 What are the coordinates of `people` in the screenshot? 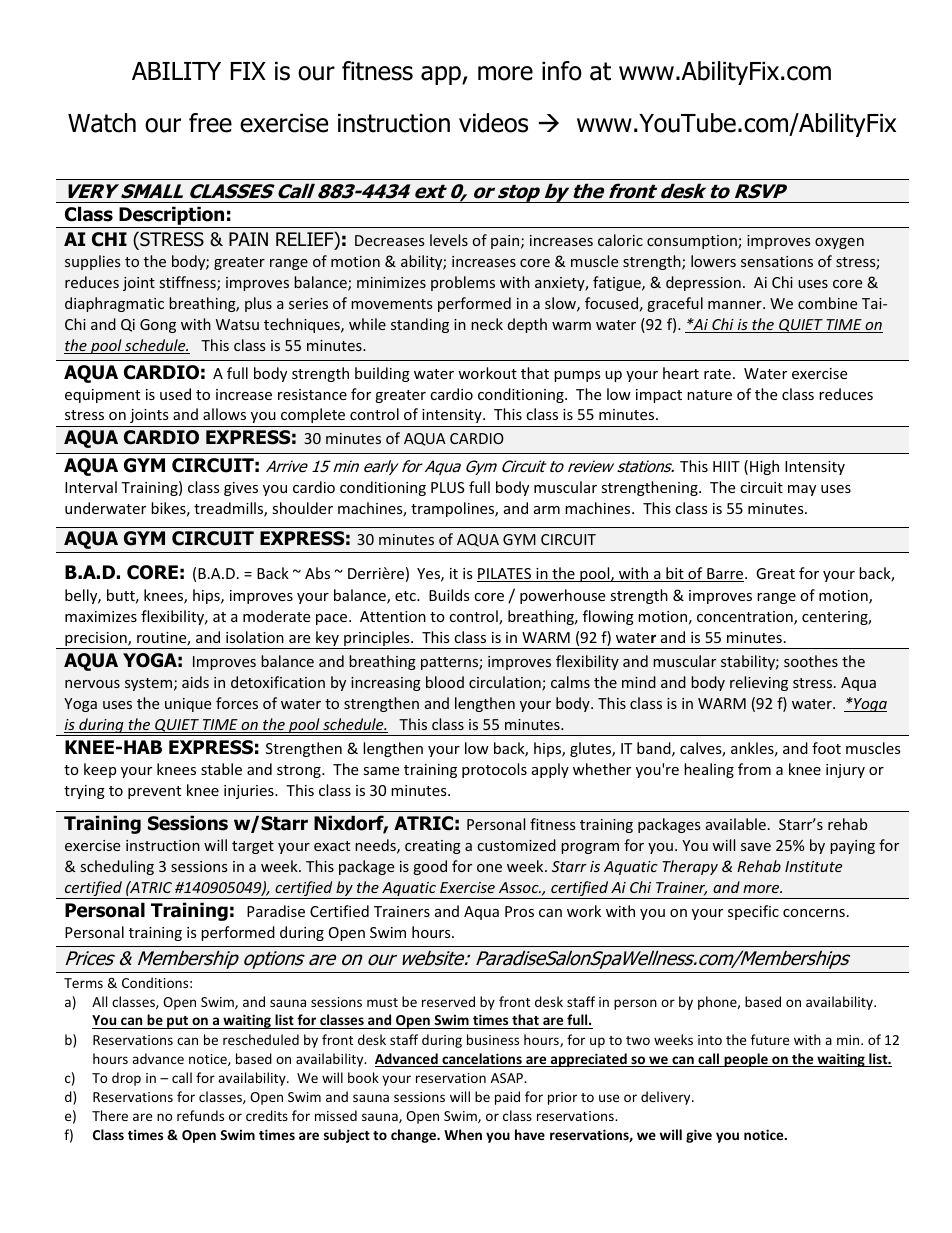 It's located at (746, 1060).
